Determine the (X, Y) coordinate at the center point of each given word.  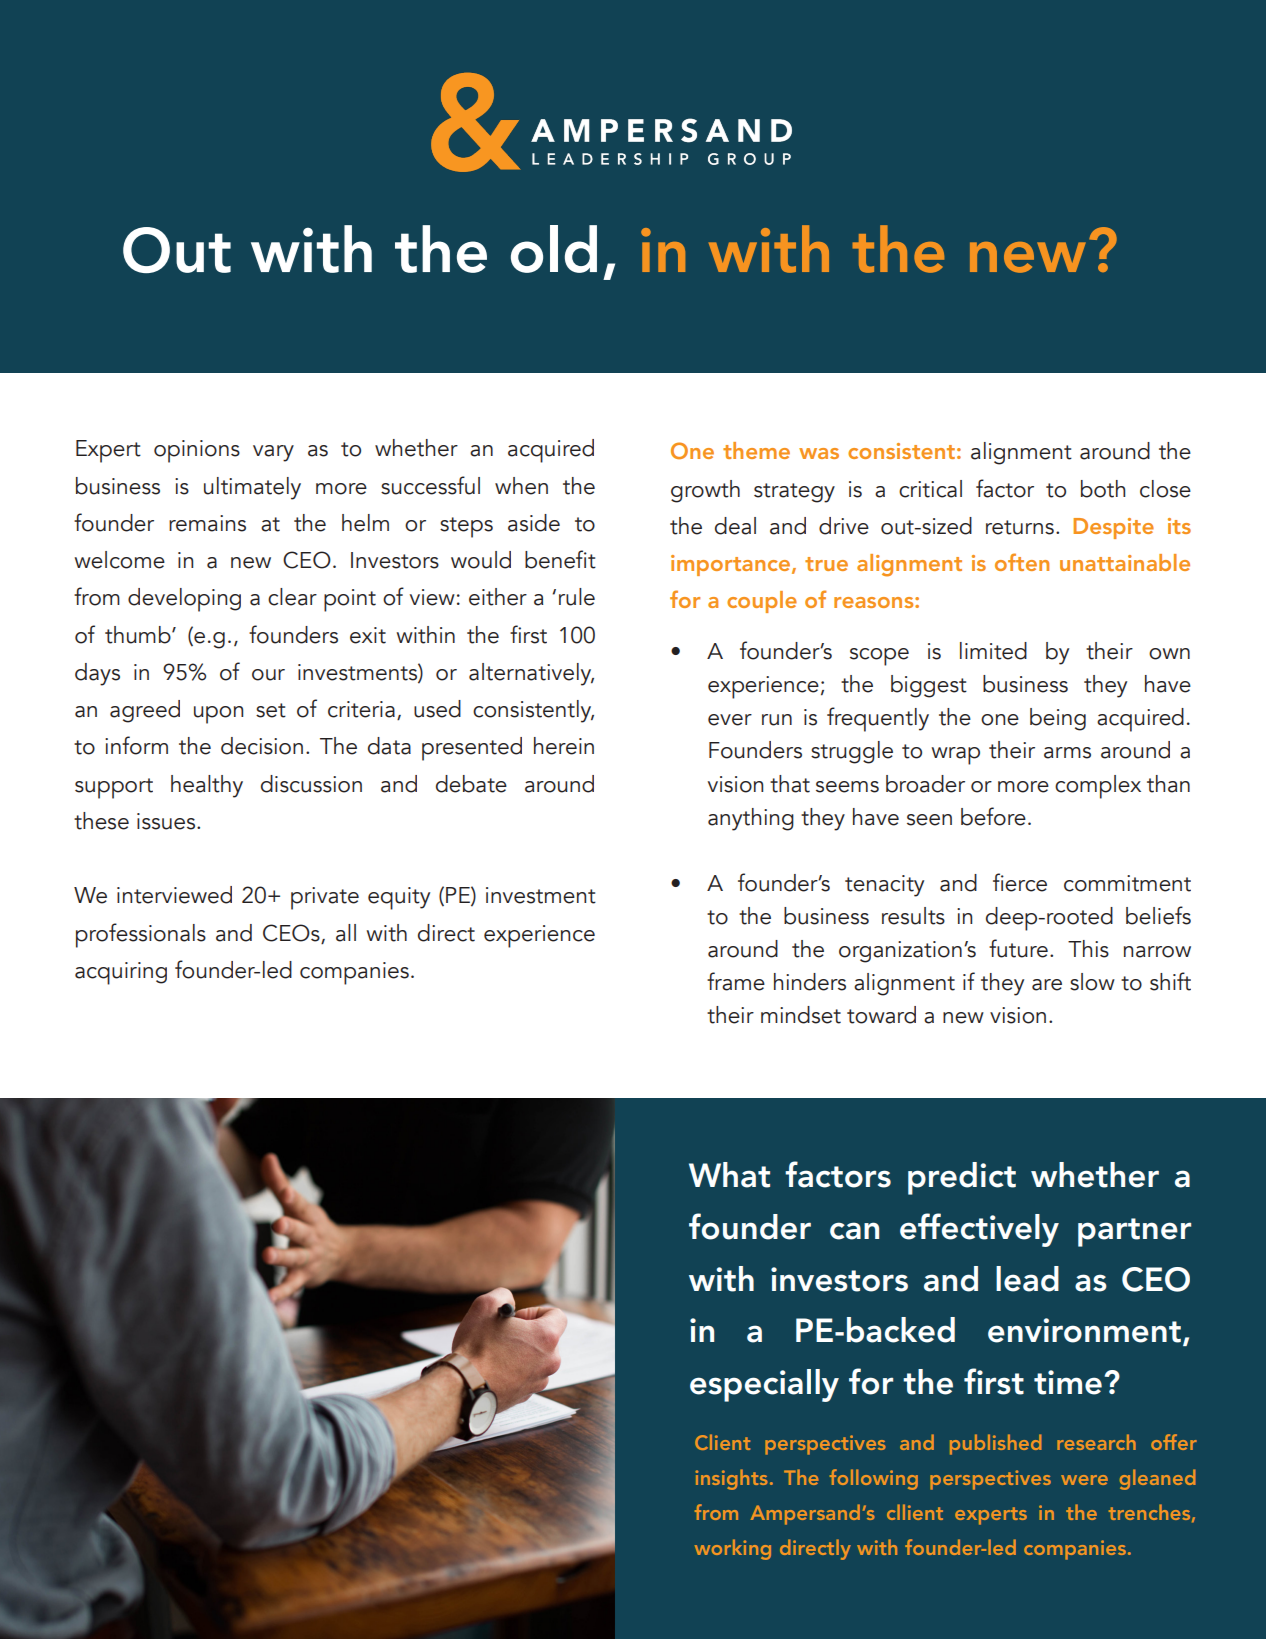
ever (730, 720)
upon (218, 715)
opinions (197, 451)
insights (732, 1479)
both (1103, 489)
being (1058, 719)
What (729, 1175)
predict (962, 1178)
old (554, 249)
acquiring (121, 973)
